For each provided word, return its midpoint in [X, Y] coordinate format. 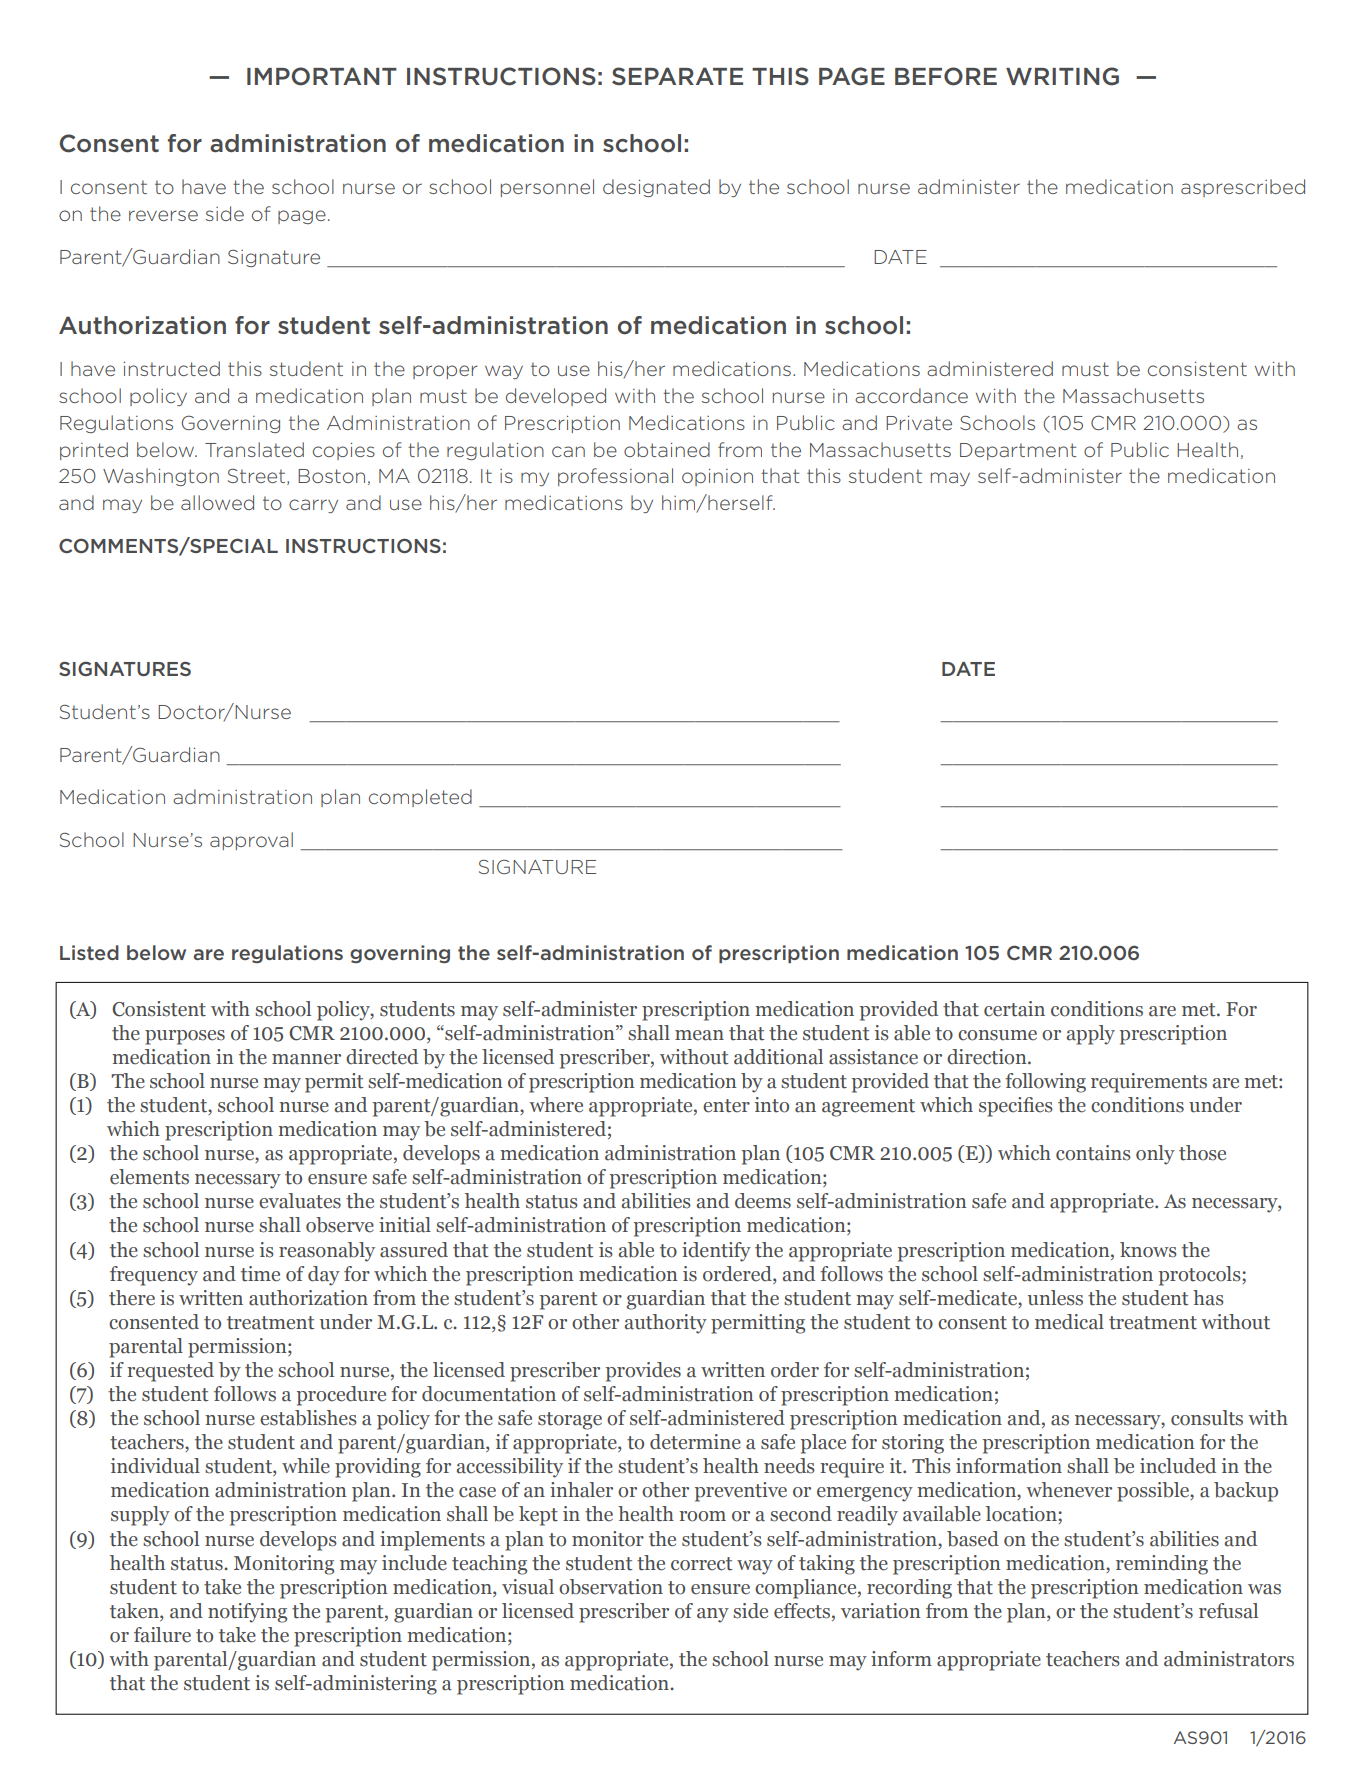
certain [1014, 1009]
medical [1069, 1322]
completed [420, 798]
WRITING [1062, 76]
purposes [185, 1037]
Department [1018, 451]
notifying [247, 1613]
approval [251, 841]
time [260, 1274]
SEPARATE [677, 76]
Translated [254, 449]
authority [666, 1324]
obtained [667, 449]
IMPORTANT [322, 76]
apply [1091, 1035]
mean [699, 1035]
